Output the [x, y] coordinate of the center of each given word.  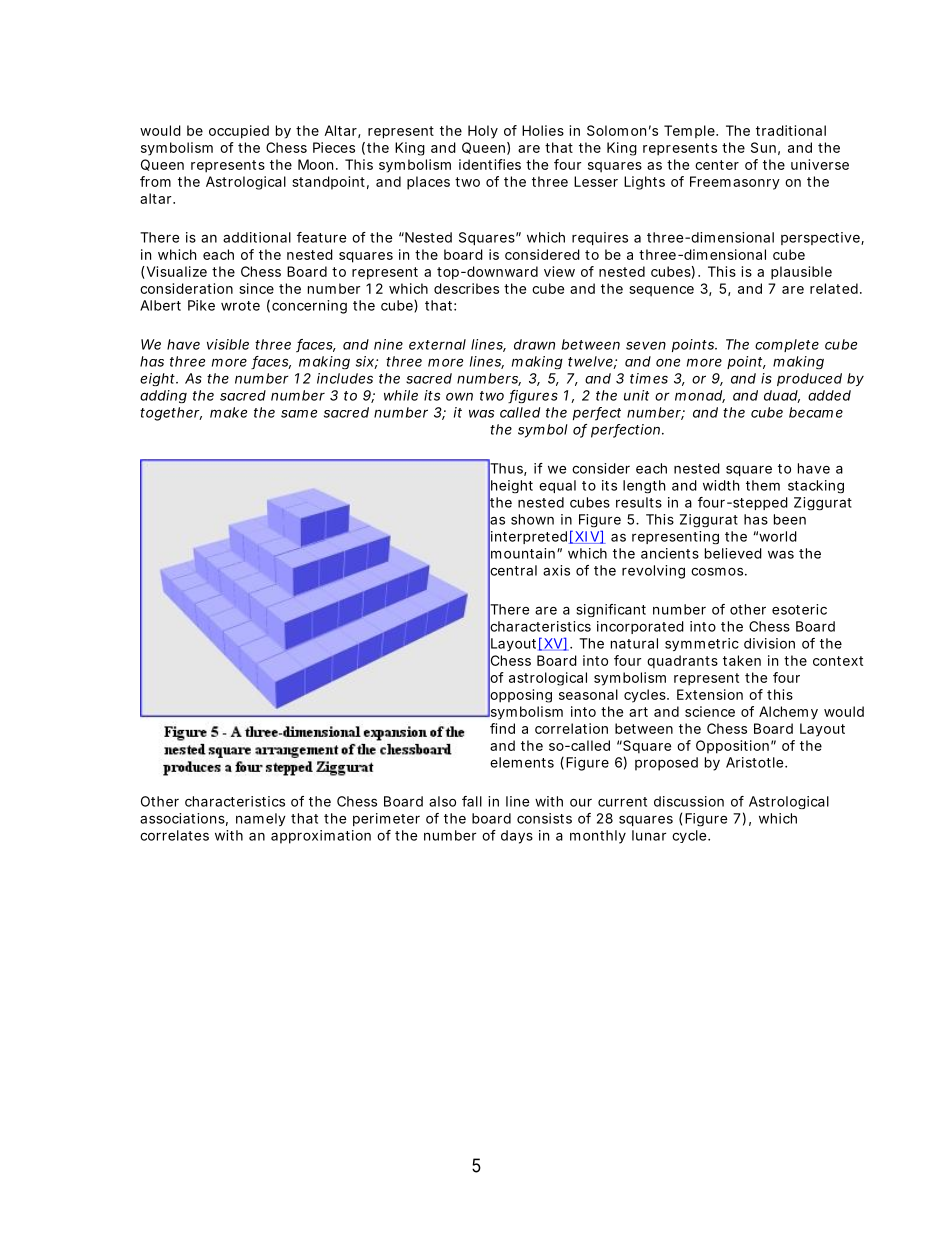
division [769, 643]
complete [787, 345]
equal [557, 486]
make [228, 412]
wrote [240, 306]
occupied [239, 132]
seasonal [588, 694]
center [717, 165]
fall [472, 801]
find [502, 728]
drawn [534, 344]
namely [261, 819]
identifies [490, 164]
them [763, 485]
